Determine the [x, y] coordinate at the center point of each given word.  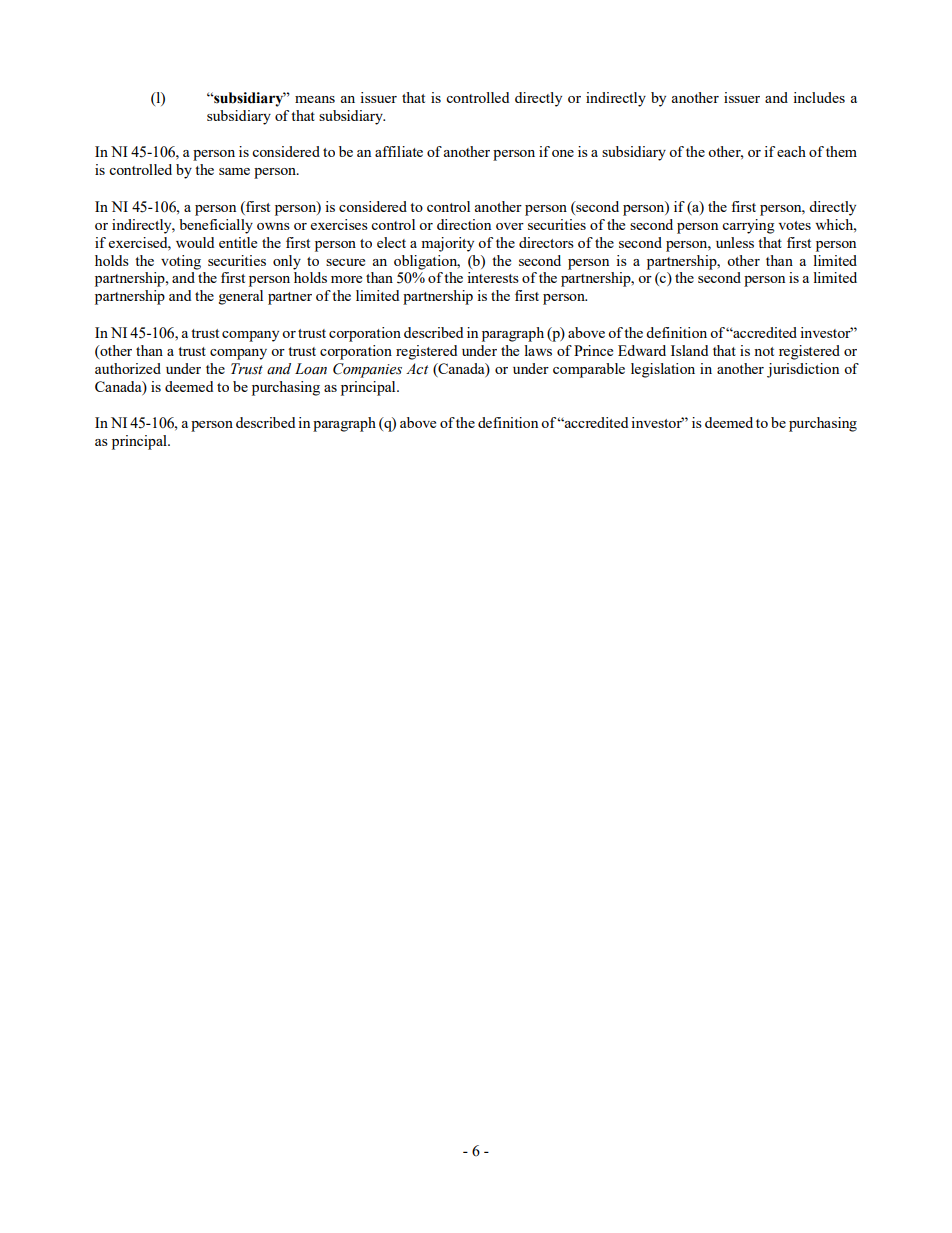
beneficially [216, 226]
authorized [128, 368]
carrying [748, 226]
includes [819, 97]
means [315, 99]
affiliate [399, 151]
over [510, 226]
